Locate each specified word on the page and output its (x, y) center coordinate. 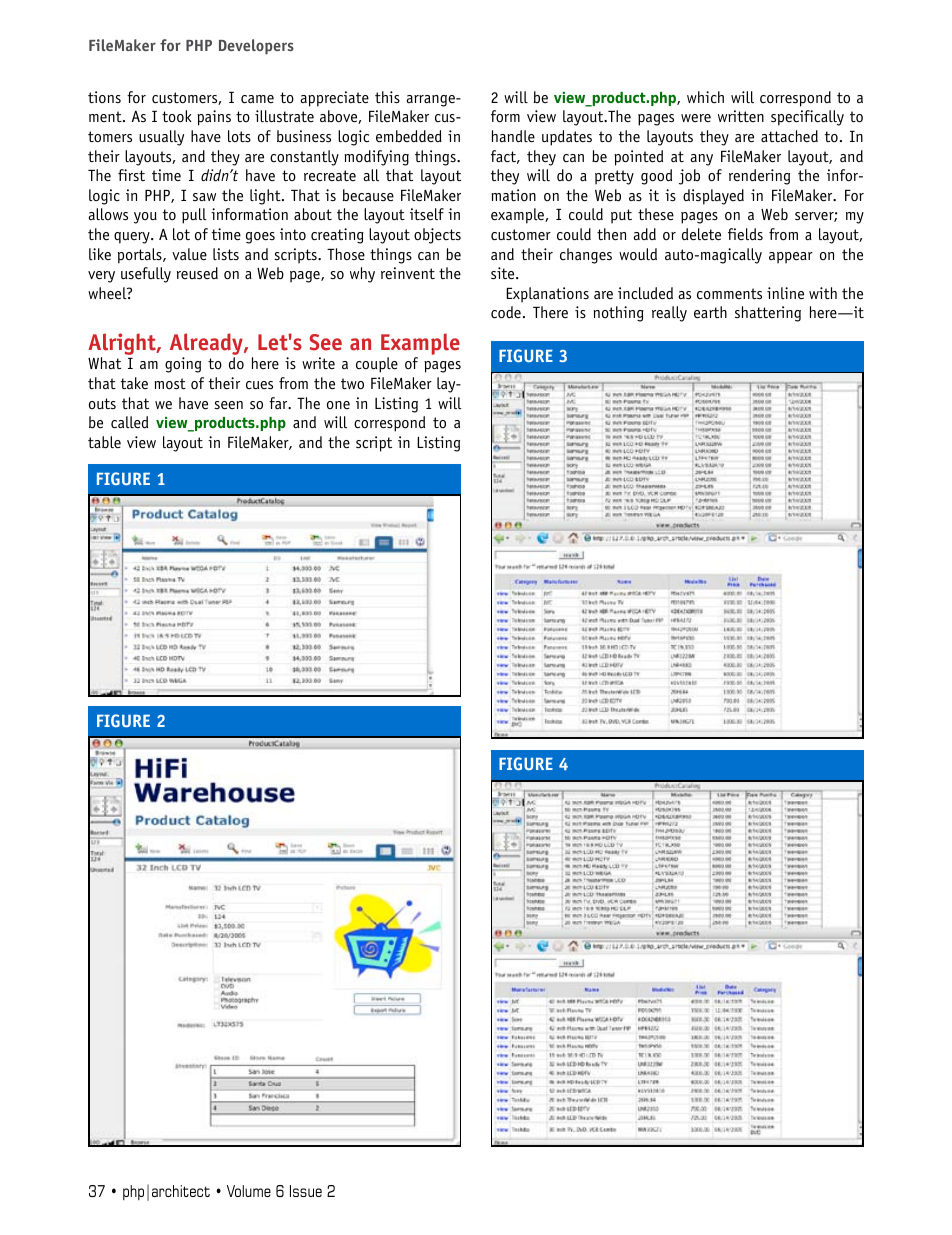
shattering (768, 314)
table (104, 442)
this (387, 97)
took (177, 116)
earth (710, 312)
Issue (306, 1191)
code (506, 312)
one (338, 405)
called (129, 422)
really (669, 314)
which (705, 97)
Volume (249, 1191)
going (183, 365)
